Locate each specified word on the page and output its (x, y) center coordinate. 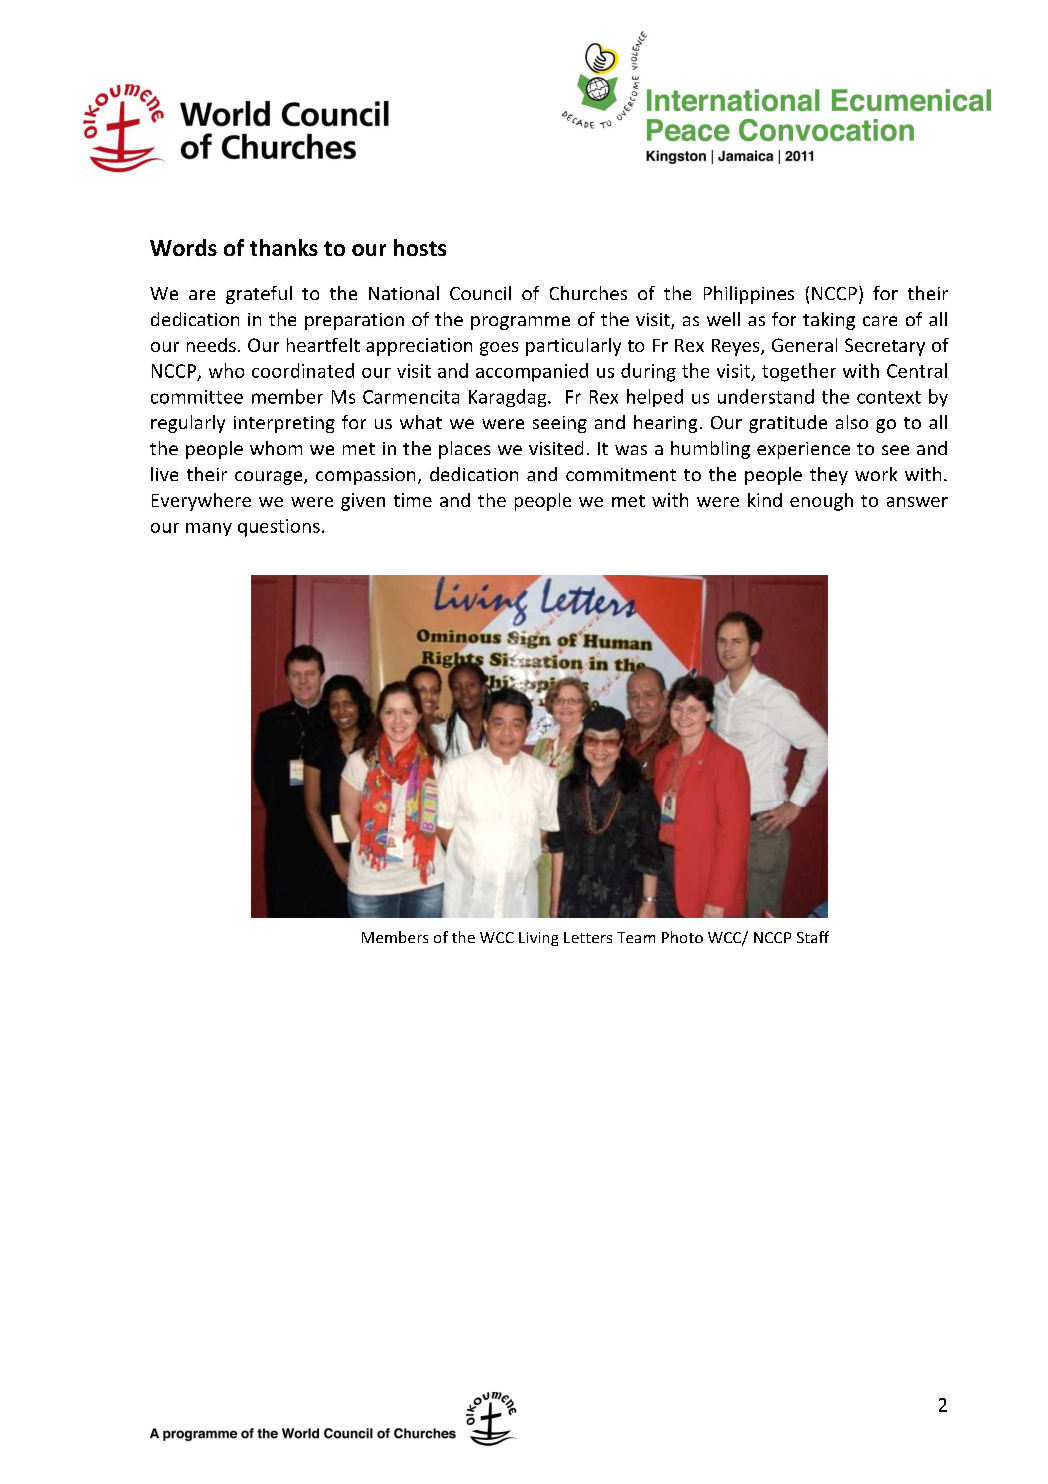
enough (821, 502)
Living (538, 939)
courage (270, 478)
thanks (284, 247)
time (413, 500)
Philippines (749, 295)
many (209, 529)
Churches (588, 293)
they (829, 476)
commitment (621, 474)
